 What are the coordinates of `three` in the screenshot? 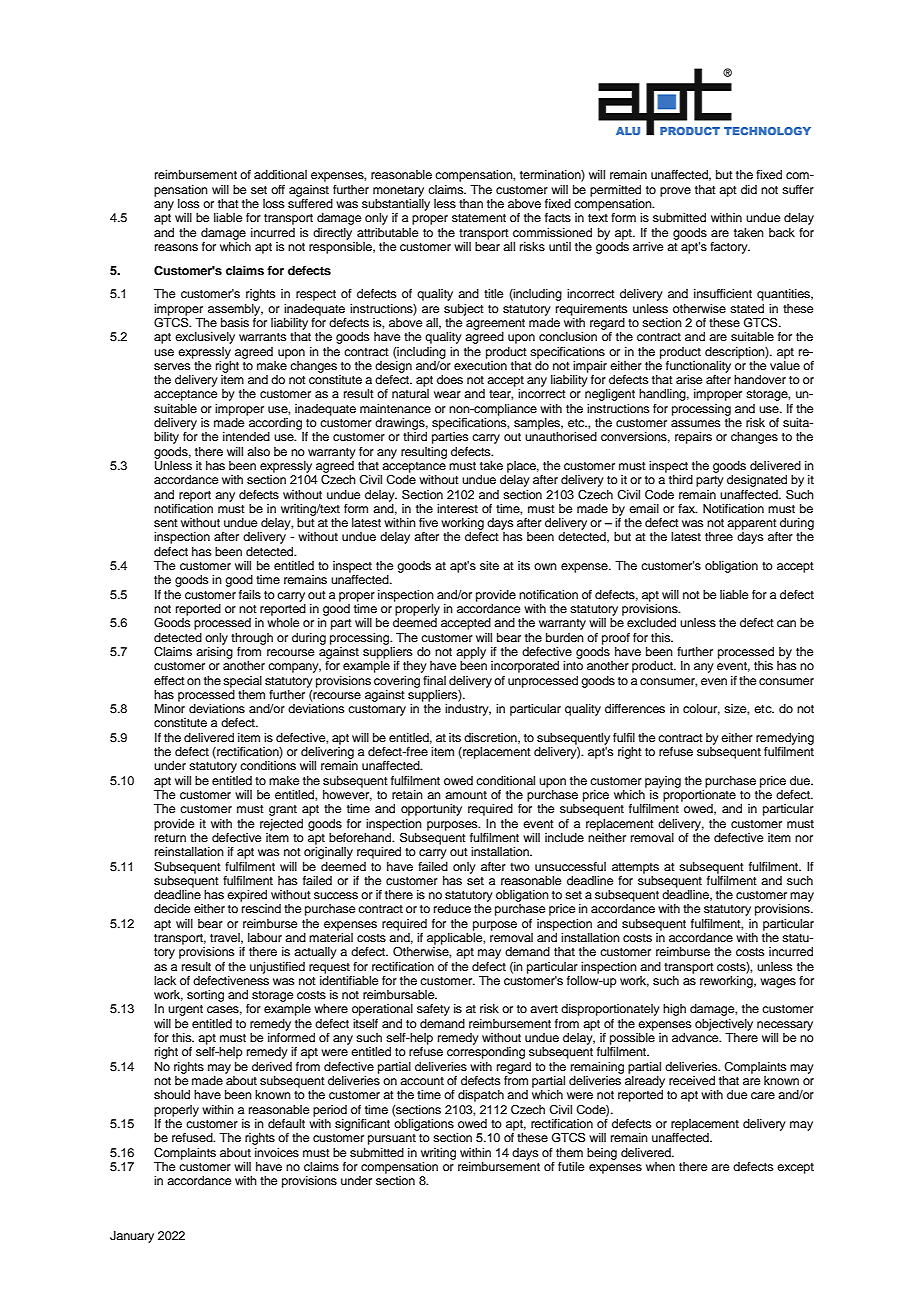 It's located at (719, 536).
